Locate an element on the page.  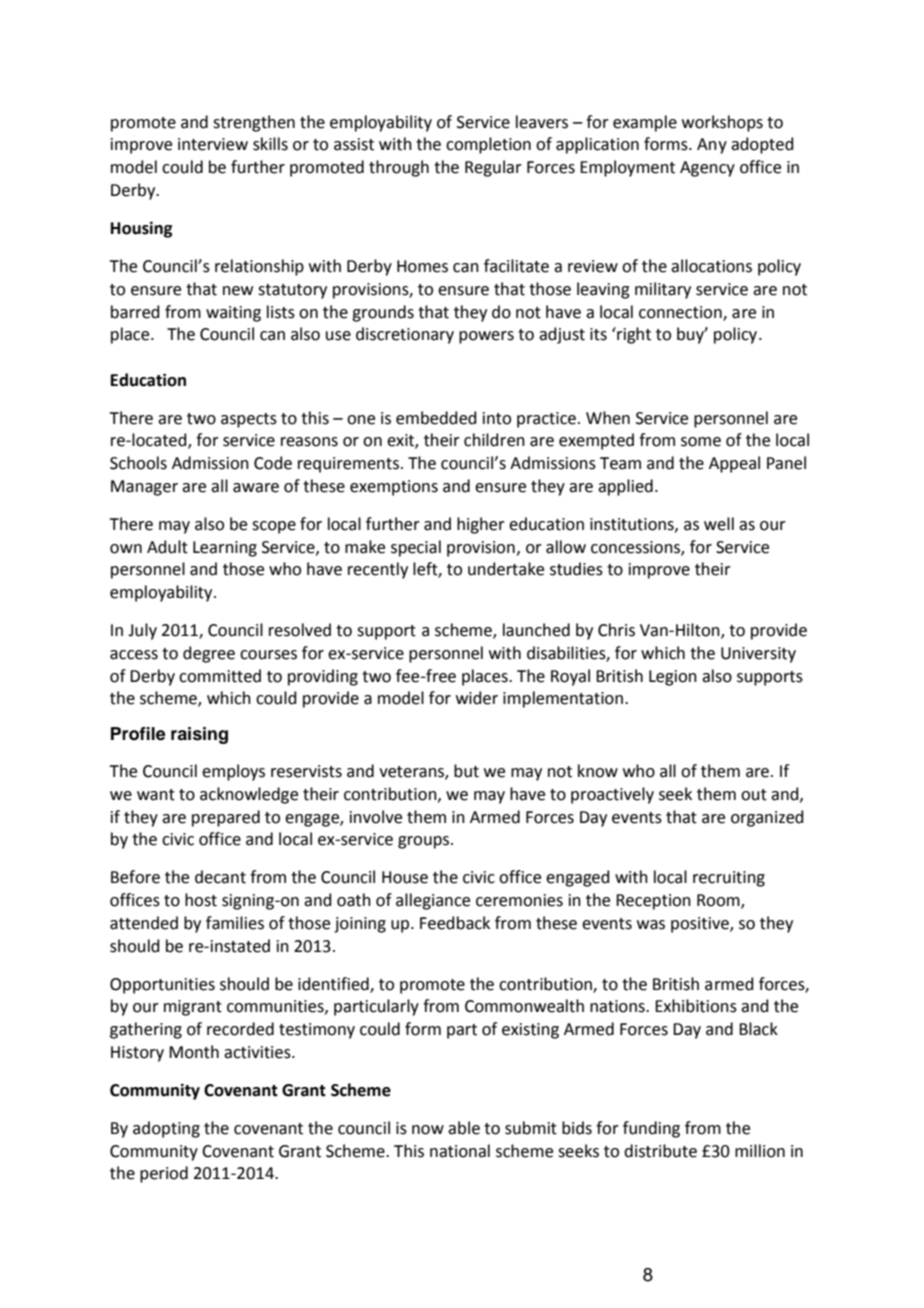
Legion is located at coordinates (673, 678).
